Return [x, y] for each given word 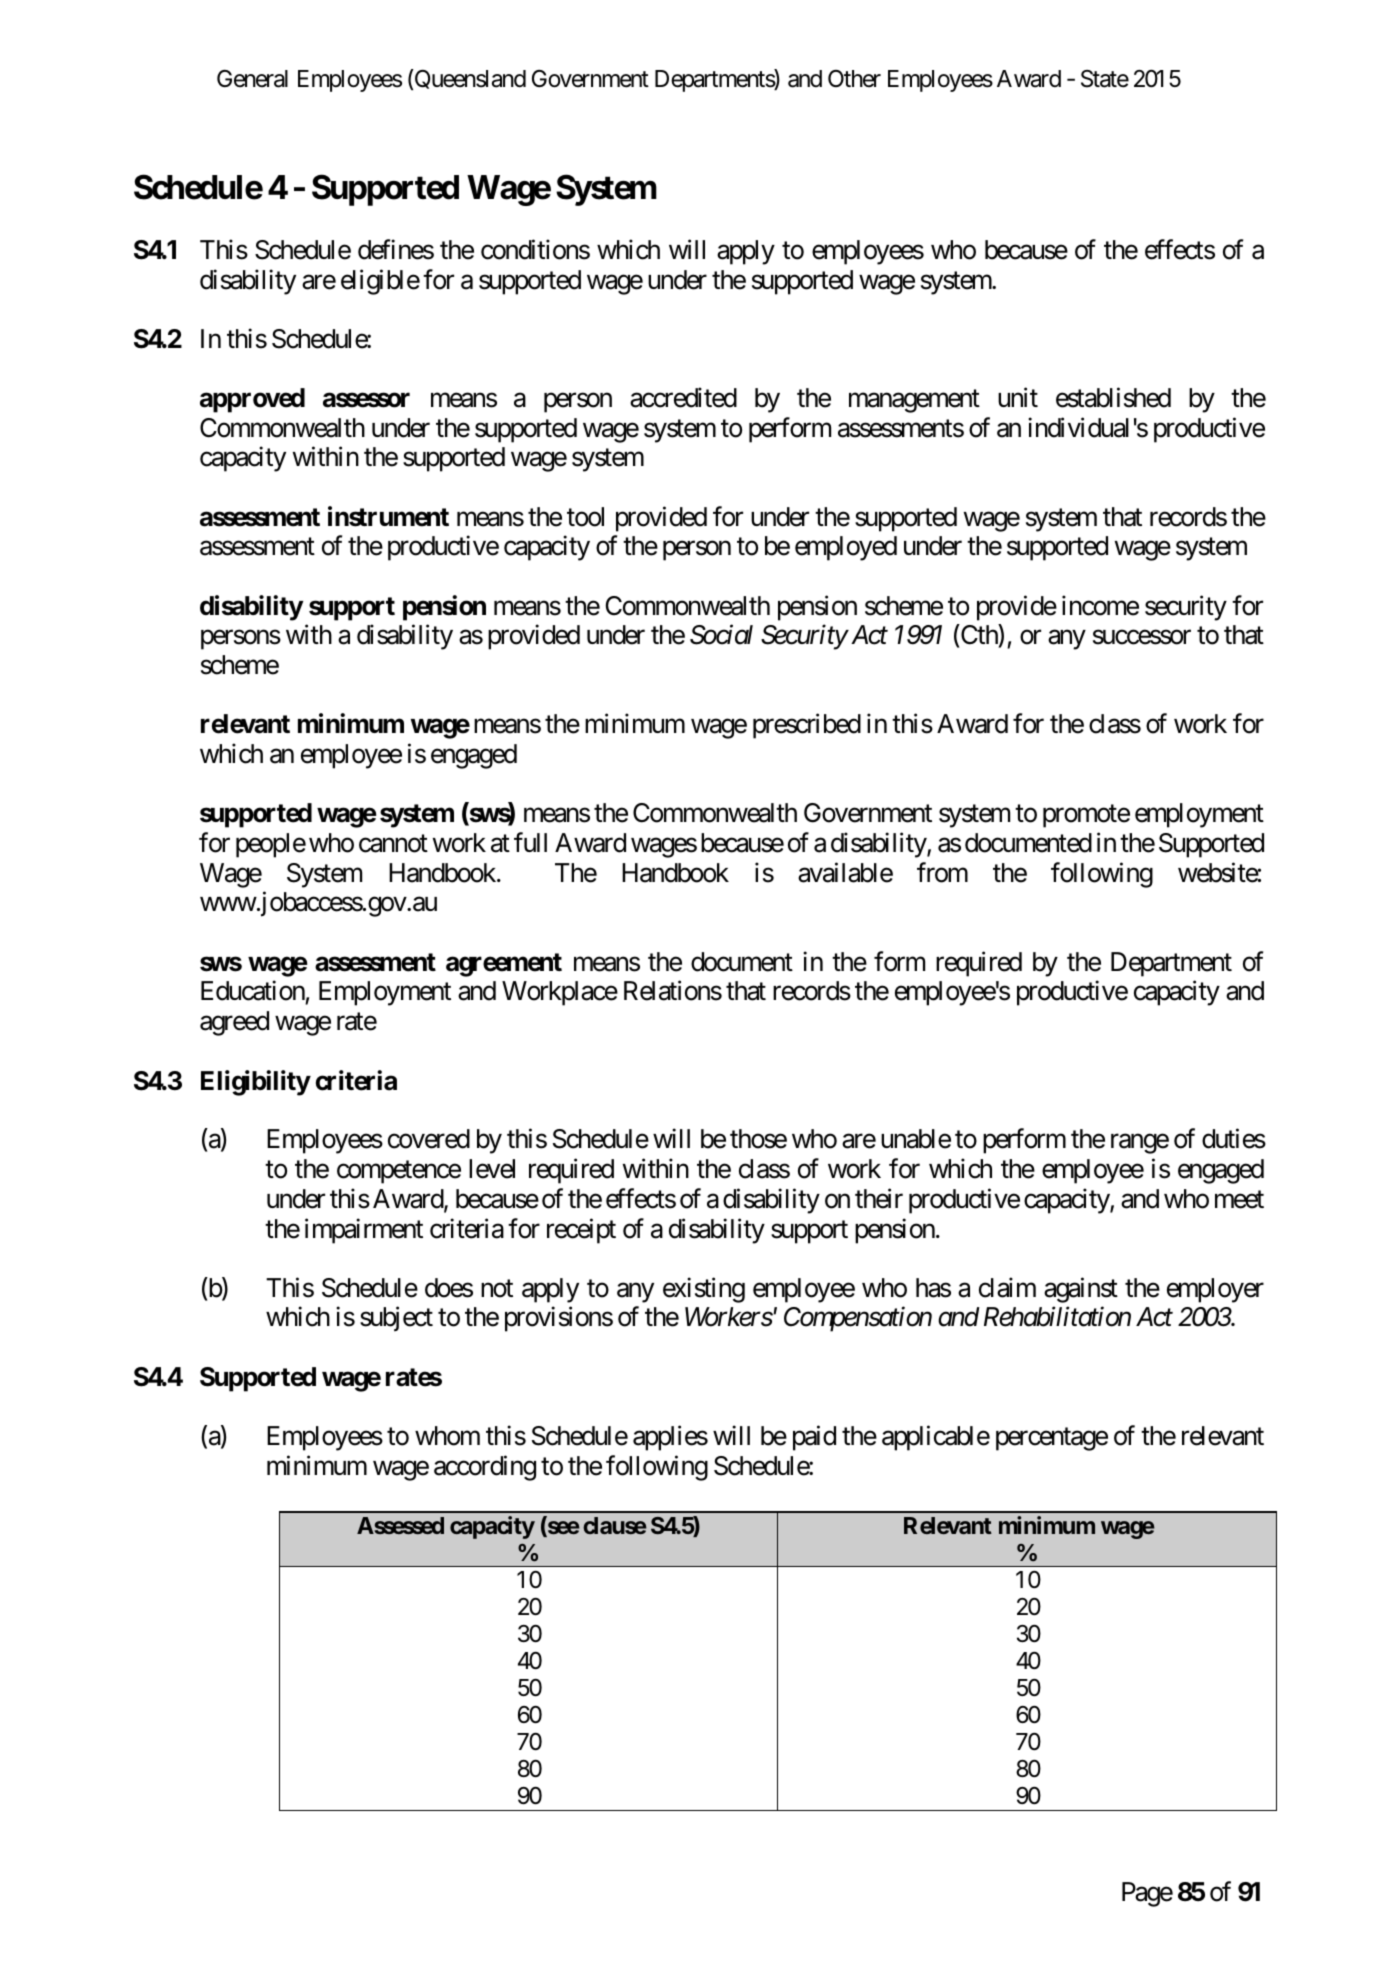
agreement [504, 965]
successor [1142, 637]
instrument [388, 516]
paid [814, 1438]
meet [1239, 1200]
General [252, 79]
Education [253, 990]
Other [854, 78]
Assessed [400, 1525]
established [1113, 397]
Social [721, 635]
